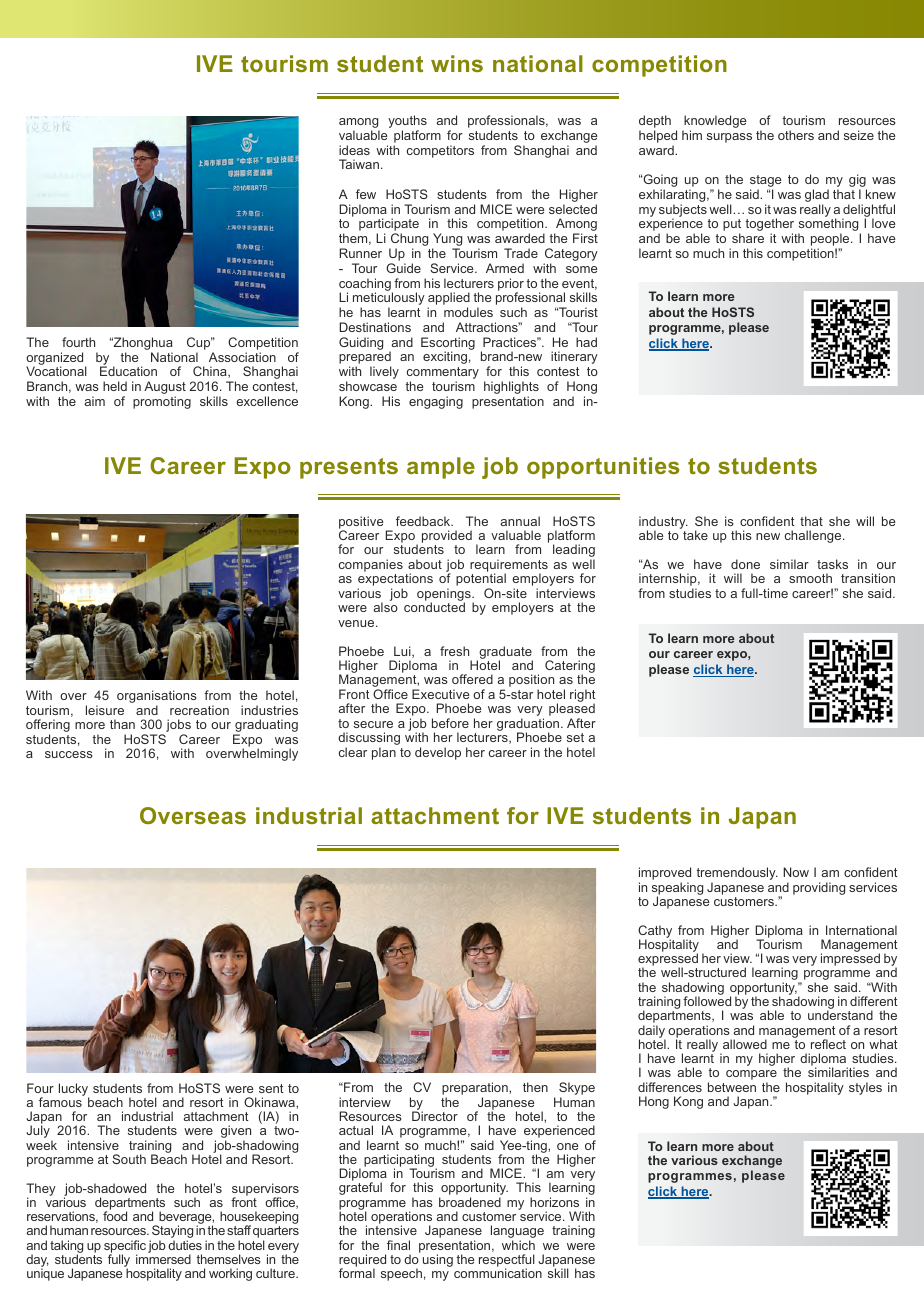 The height and width of the image is (1308, 924). Describe the element at coordinates (457, 63) in the image. I see `wins` at that location.
